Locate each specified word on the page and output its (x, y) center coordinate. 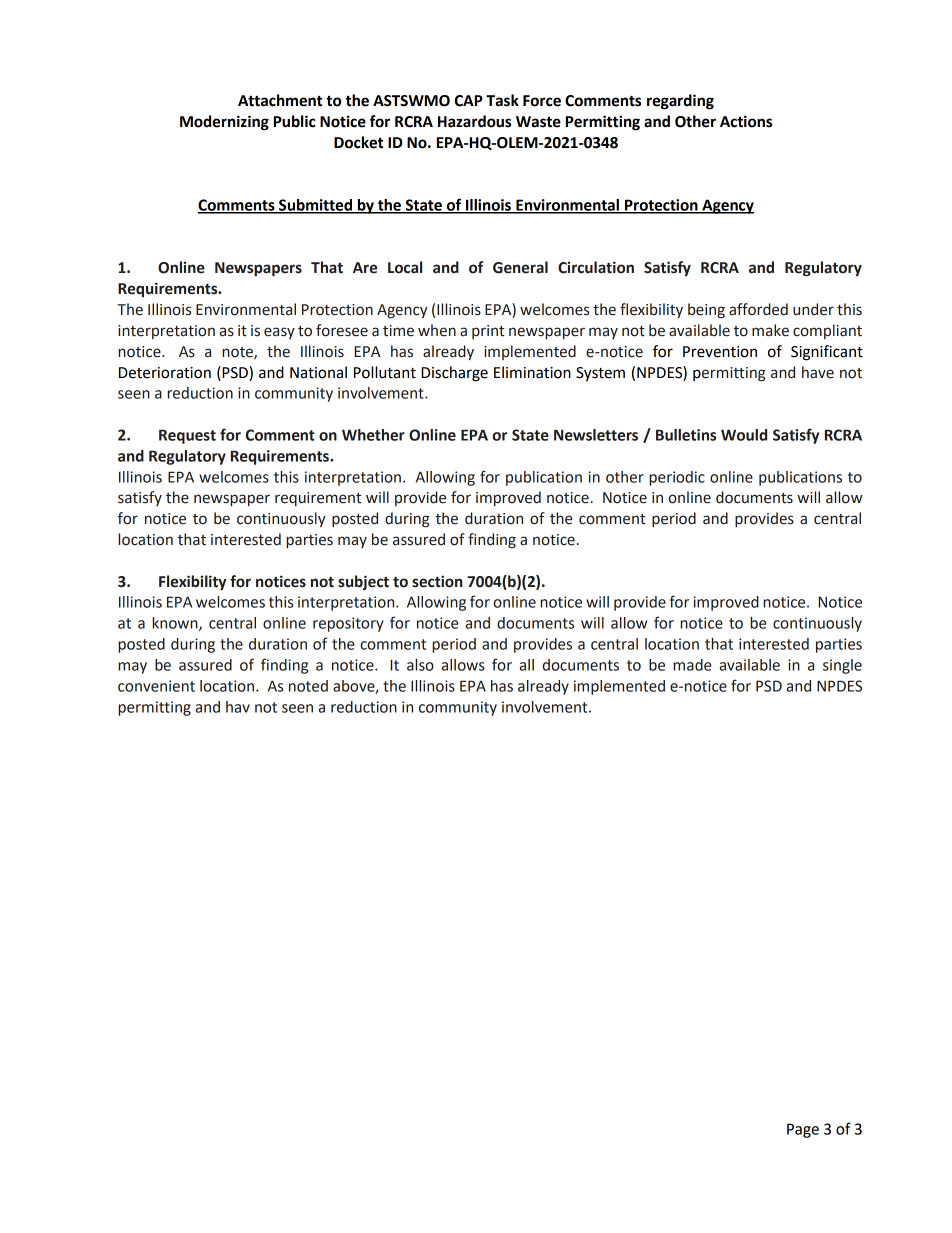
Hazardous (474, 121)
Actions (746, 121)
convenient (156, 686)
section (437, 581)
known (176, 624)
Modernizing (224, 123)
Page (803, 1130)
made (692, 665)
